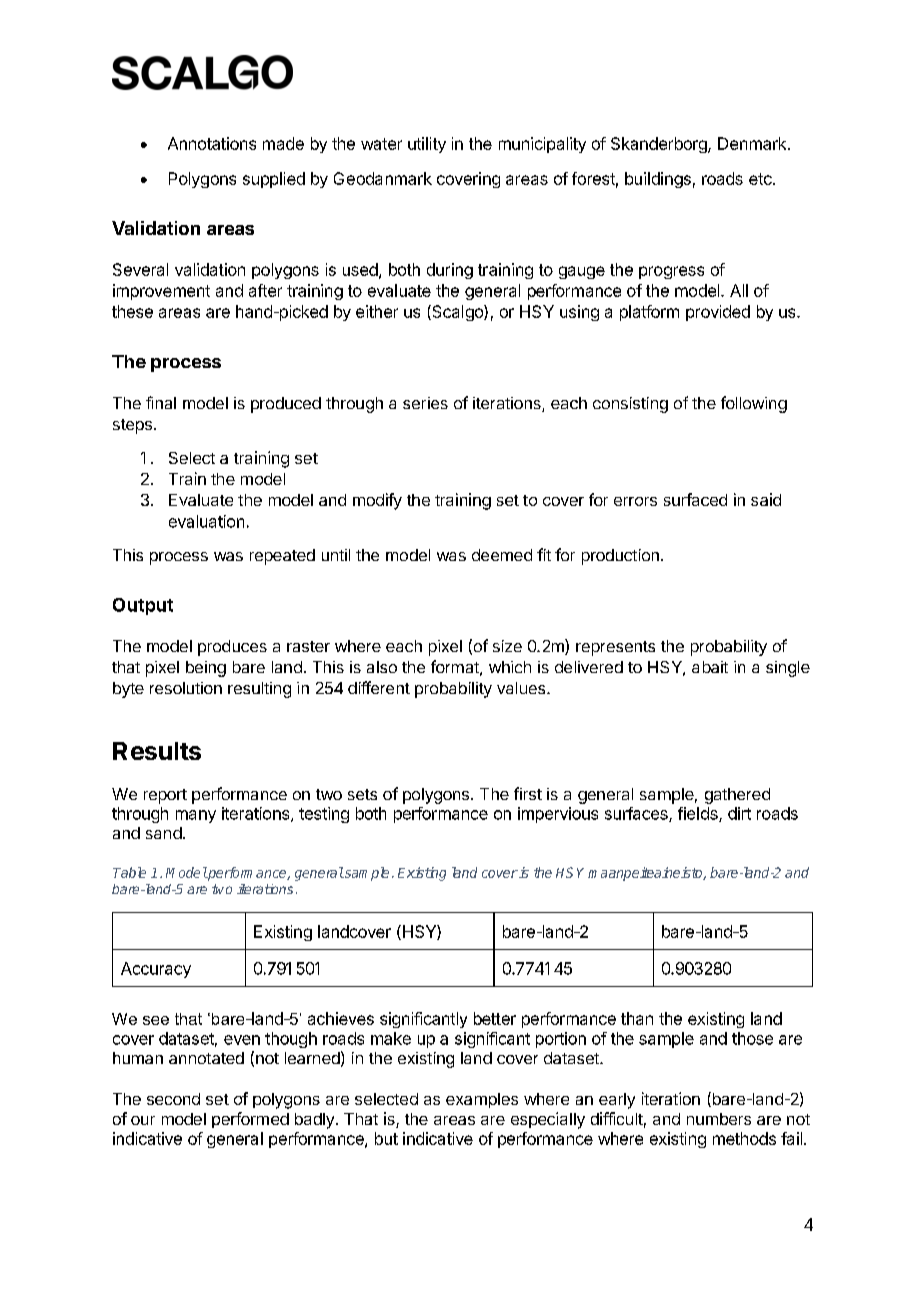 The image size is (924, 1308). What do you see at coordinates (695, 499) in the screenshot?
I see `surfaced` at bounding box center [695, 499].
